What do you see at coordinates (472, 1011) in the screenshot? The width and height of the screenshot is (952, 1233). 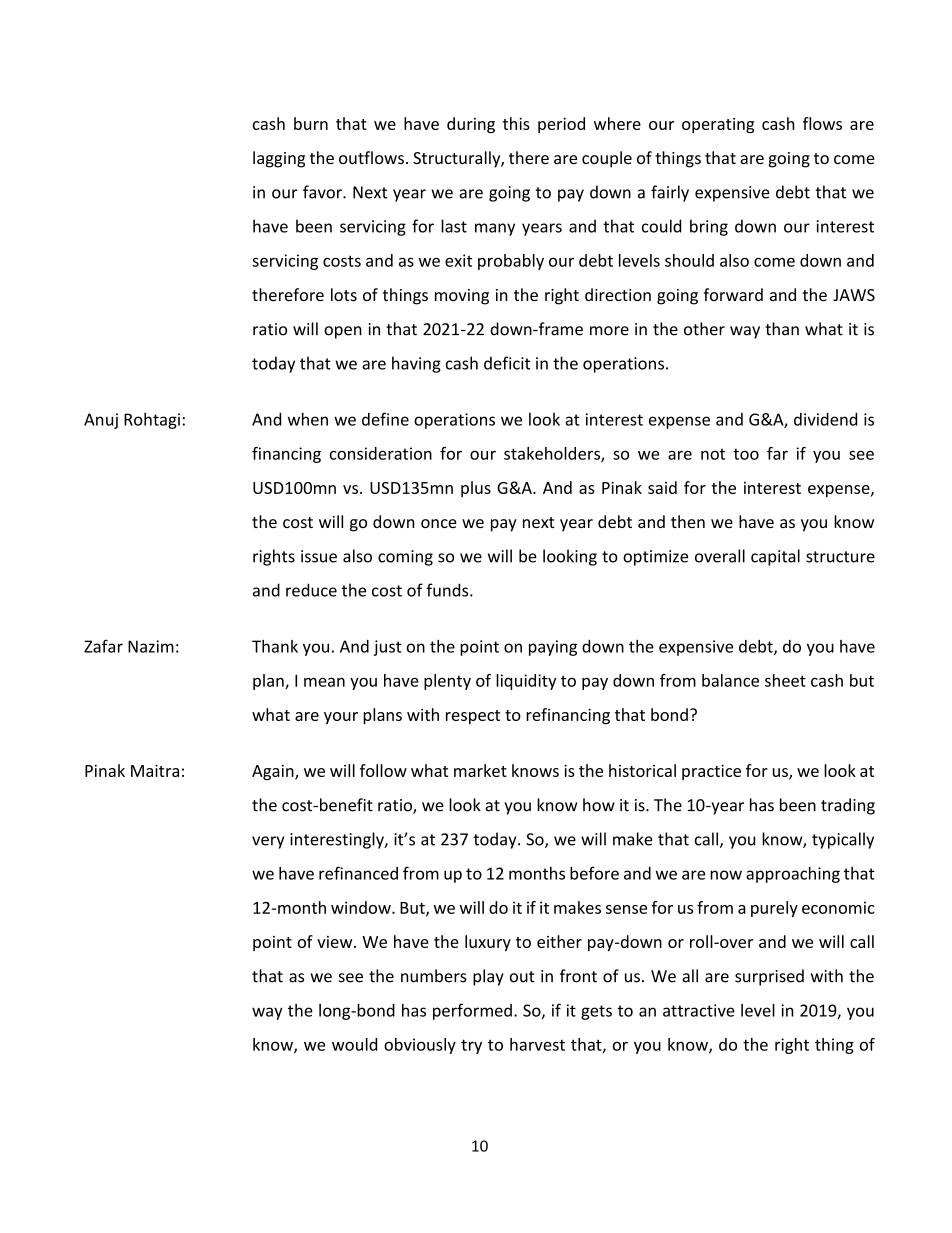 I see `performed` at bounding box center [472, 1011].
